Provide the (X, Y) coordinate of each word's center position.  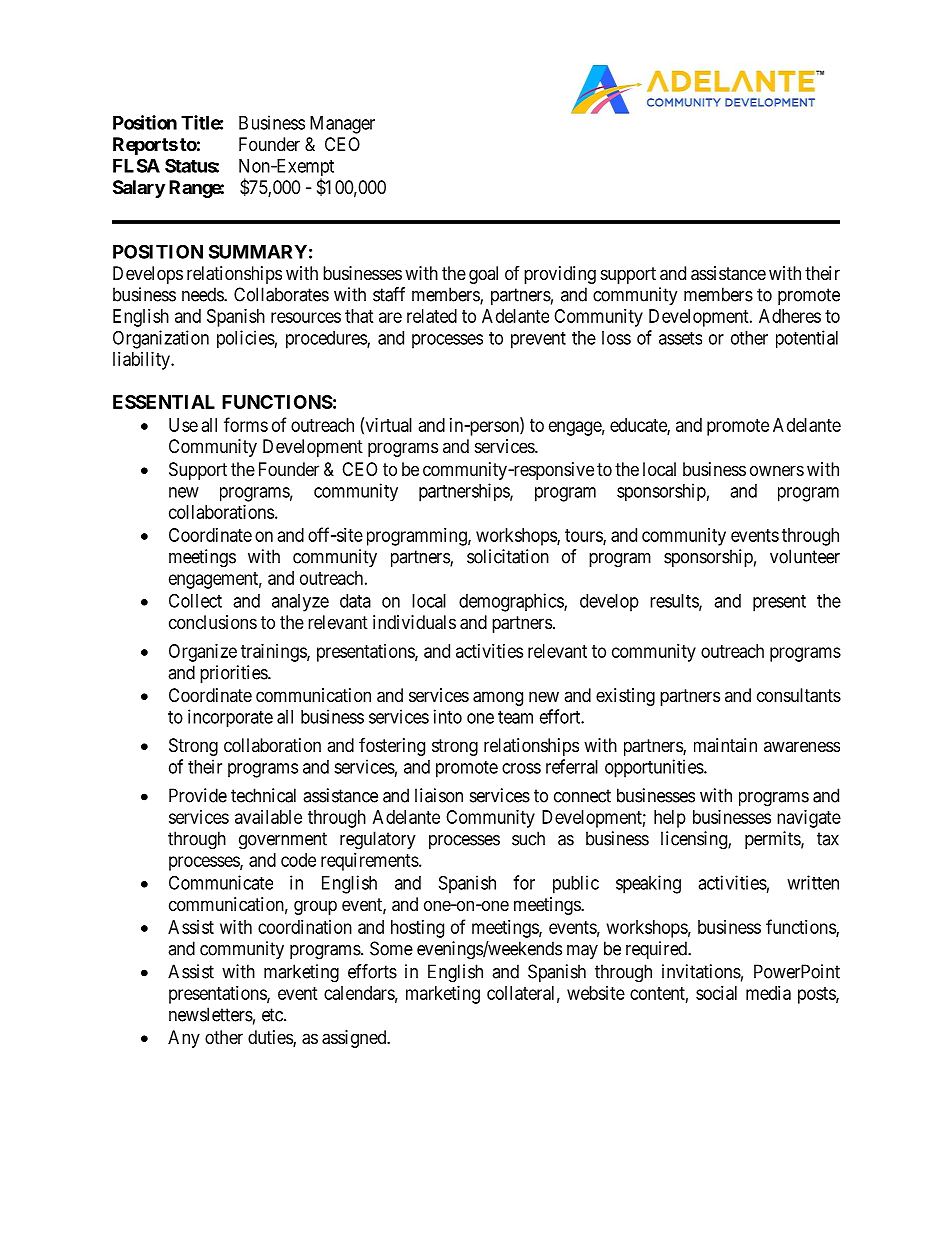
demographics (512, 602)
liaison (439, 795)
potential (807, 339)
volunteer (805, 556)
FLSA (136, 165)
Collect (195, 600)
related (432, 316)
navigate (809, 819)
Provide (198, 795)
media (768, 993)
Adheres (790, 316)
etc (273, 1015)
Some (391, 948)
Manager (342, 125)
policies (246, 339)
